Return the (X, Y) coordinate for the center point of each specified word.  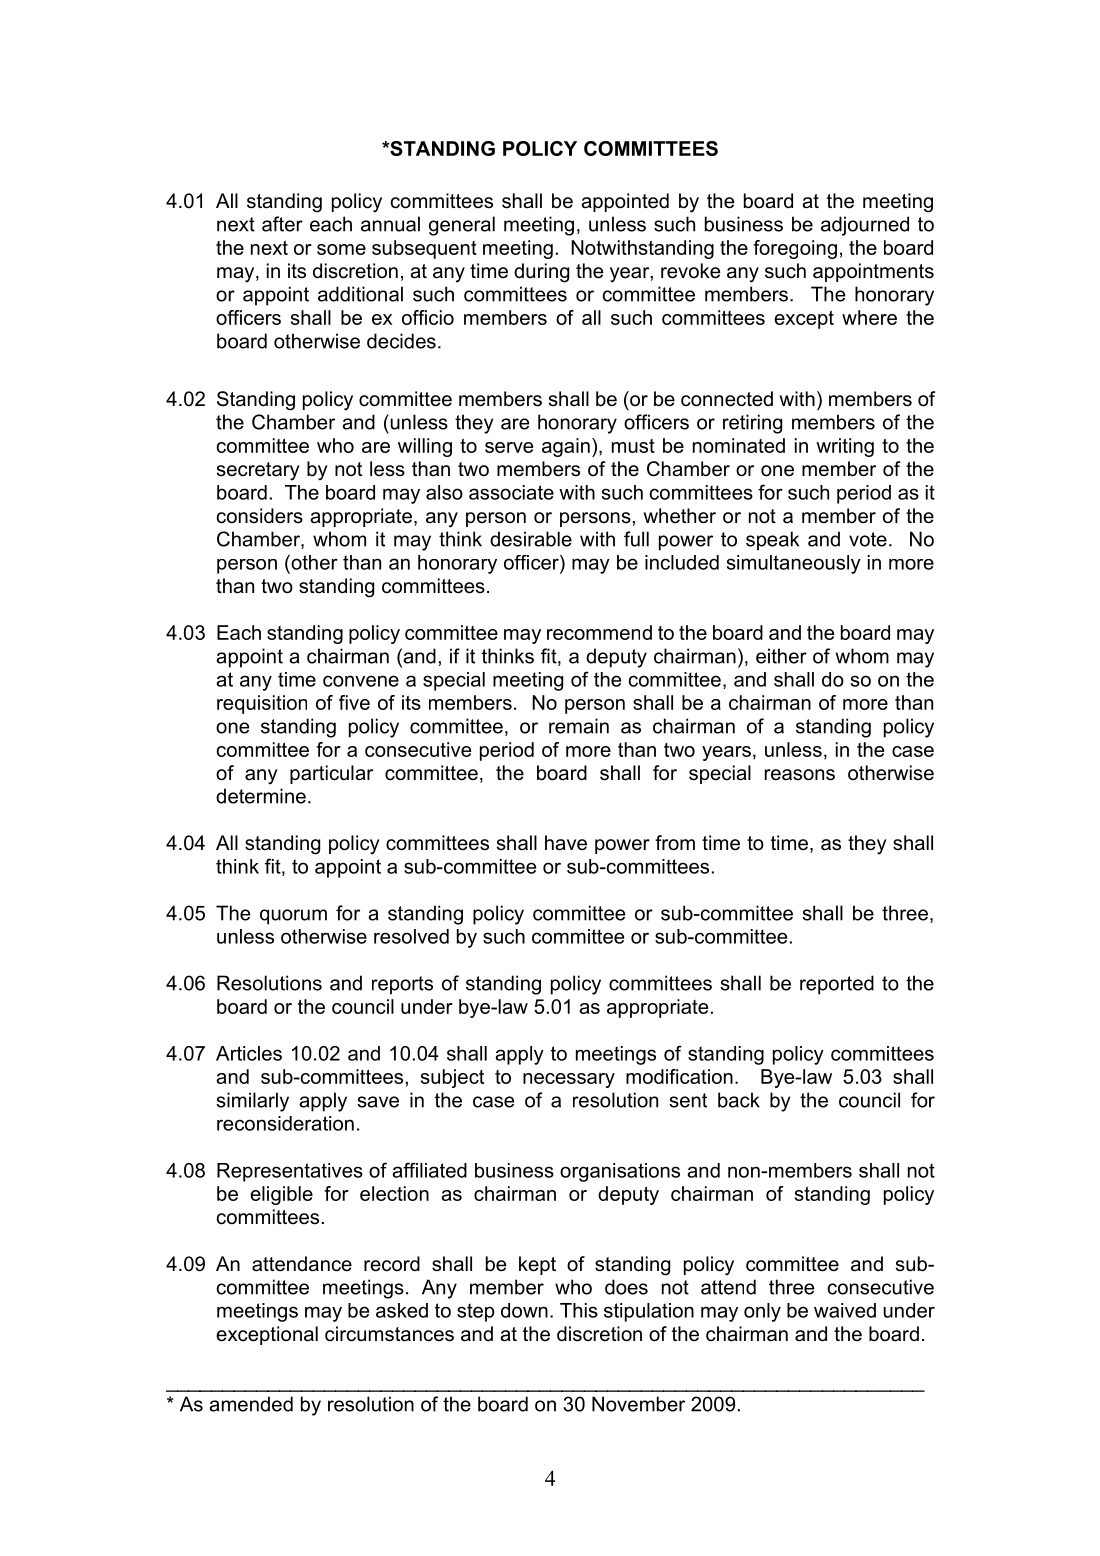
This (579, 1310)
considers (260, 516)
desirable (531, 539)
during (541, 273)
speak (772, 541)
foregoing (795, 249)
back (739, 1100)
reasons (800, 775)
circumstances (389, 1334)
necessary (569, 1080)
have (566, 843)
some (341, 249)
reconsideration (285, 1123)
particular (331, 774)
